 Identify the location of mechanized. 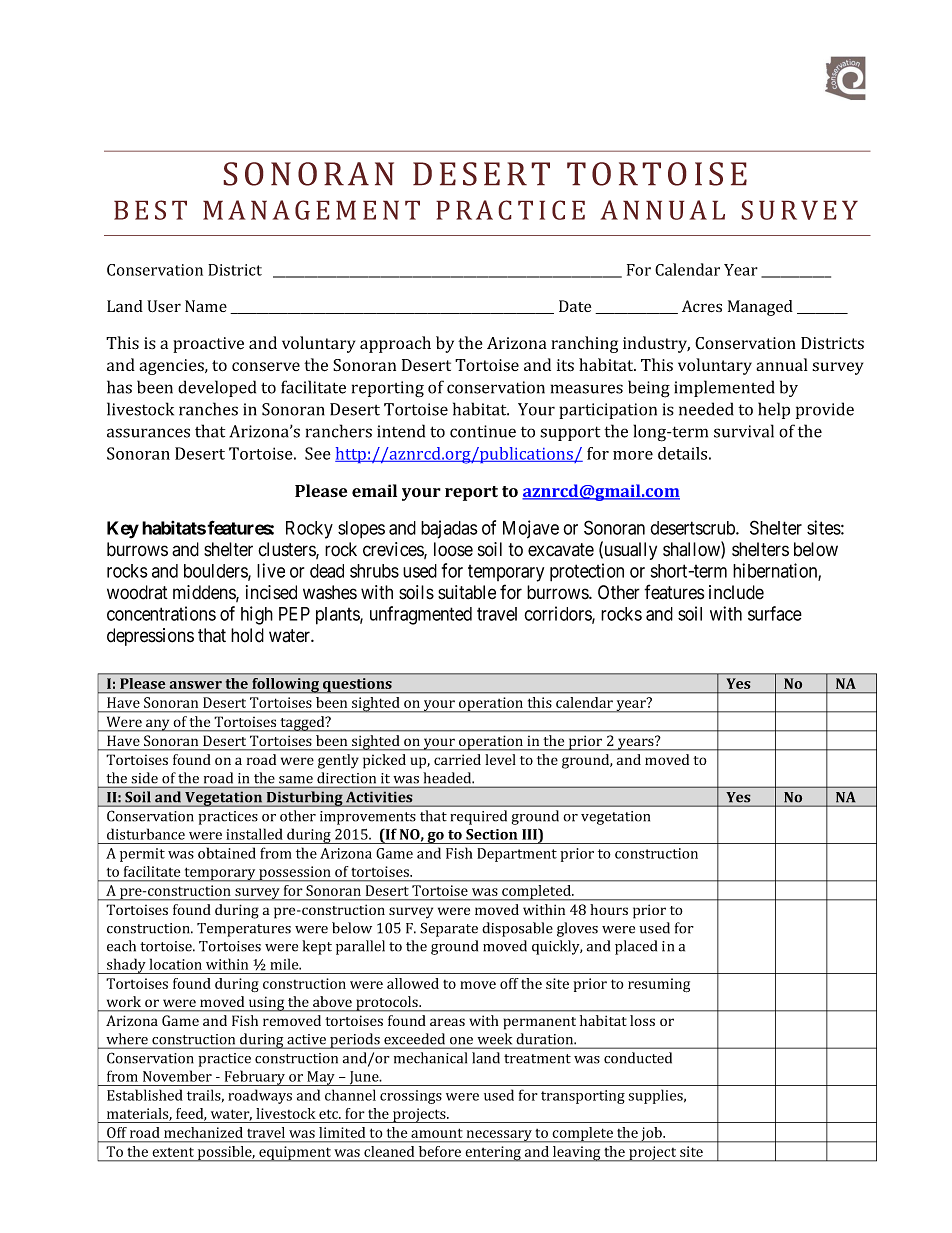
(203, 1132).
